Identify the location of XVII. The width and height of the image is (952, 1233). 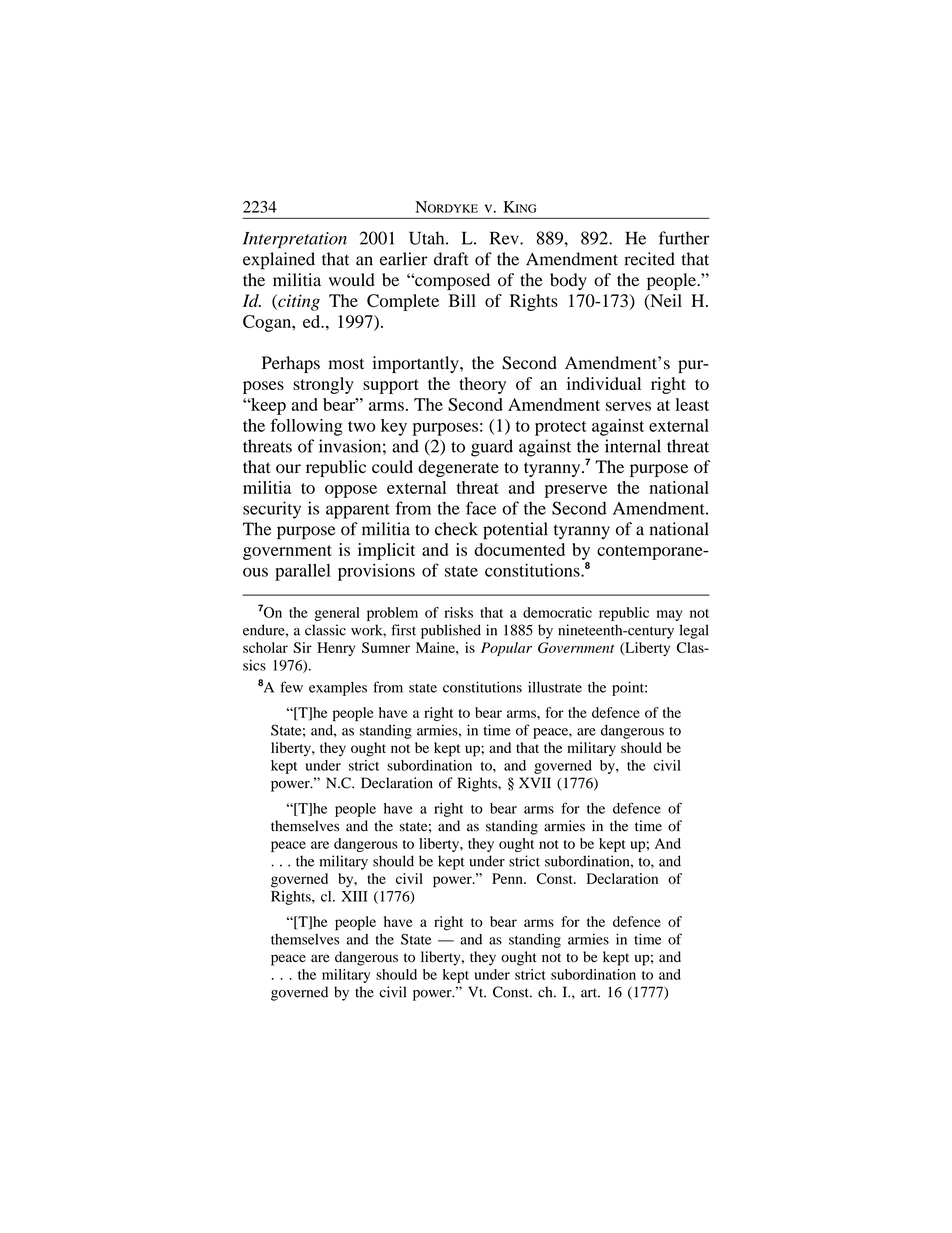
(535, 782).
